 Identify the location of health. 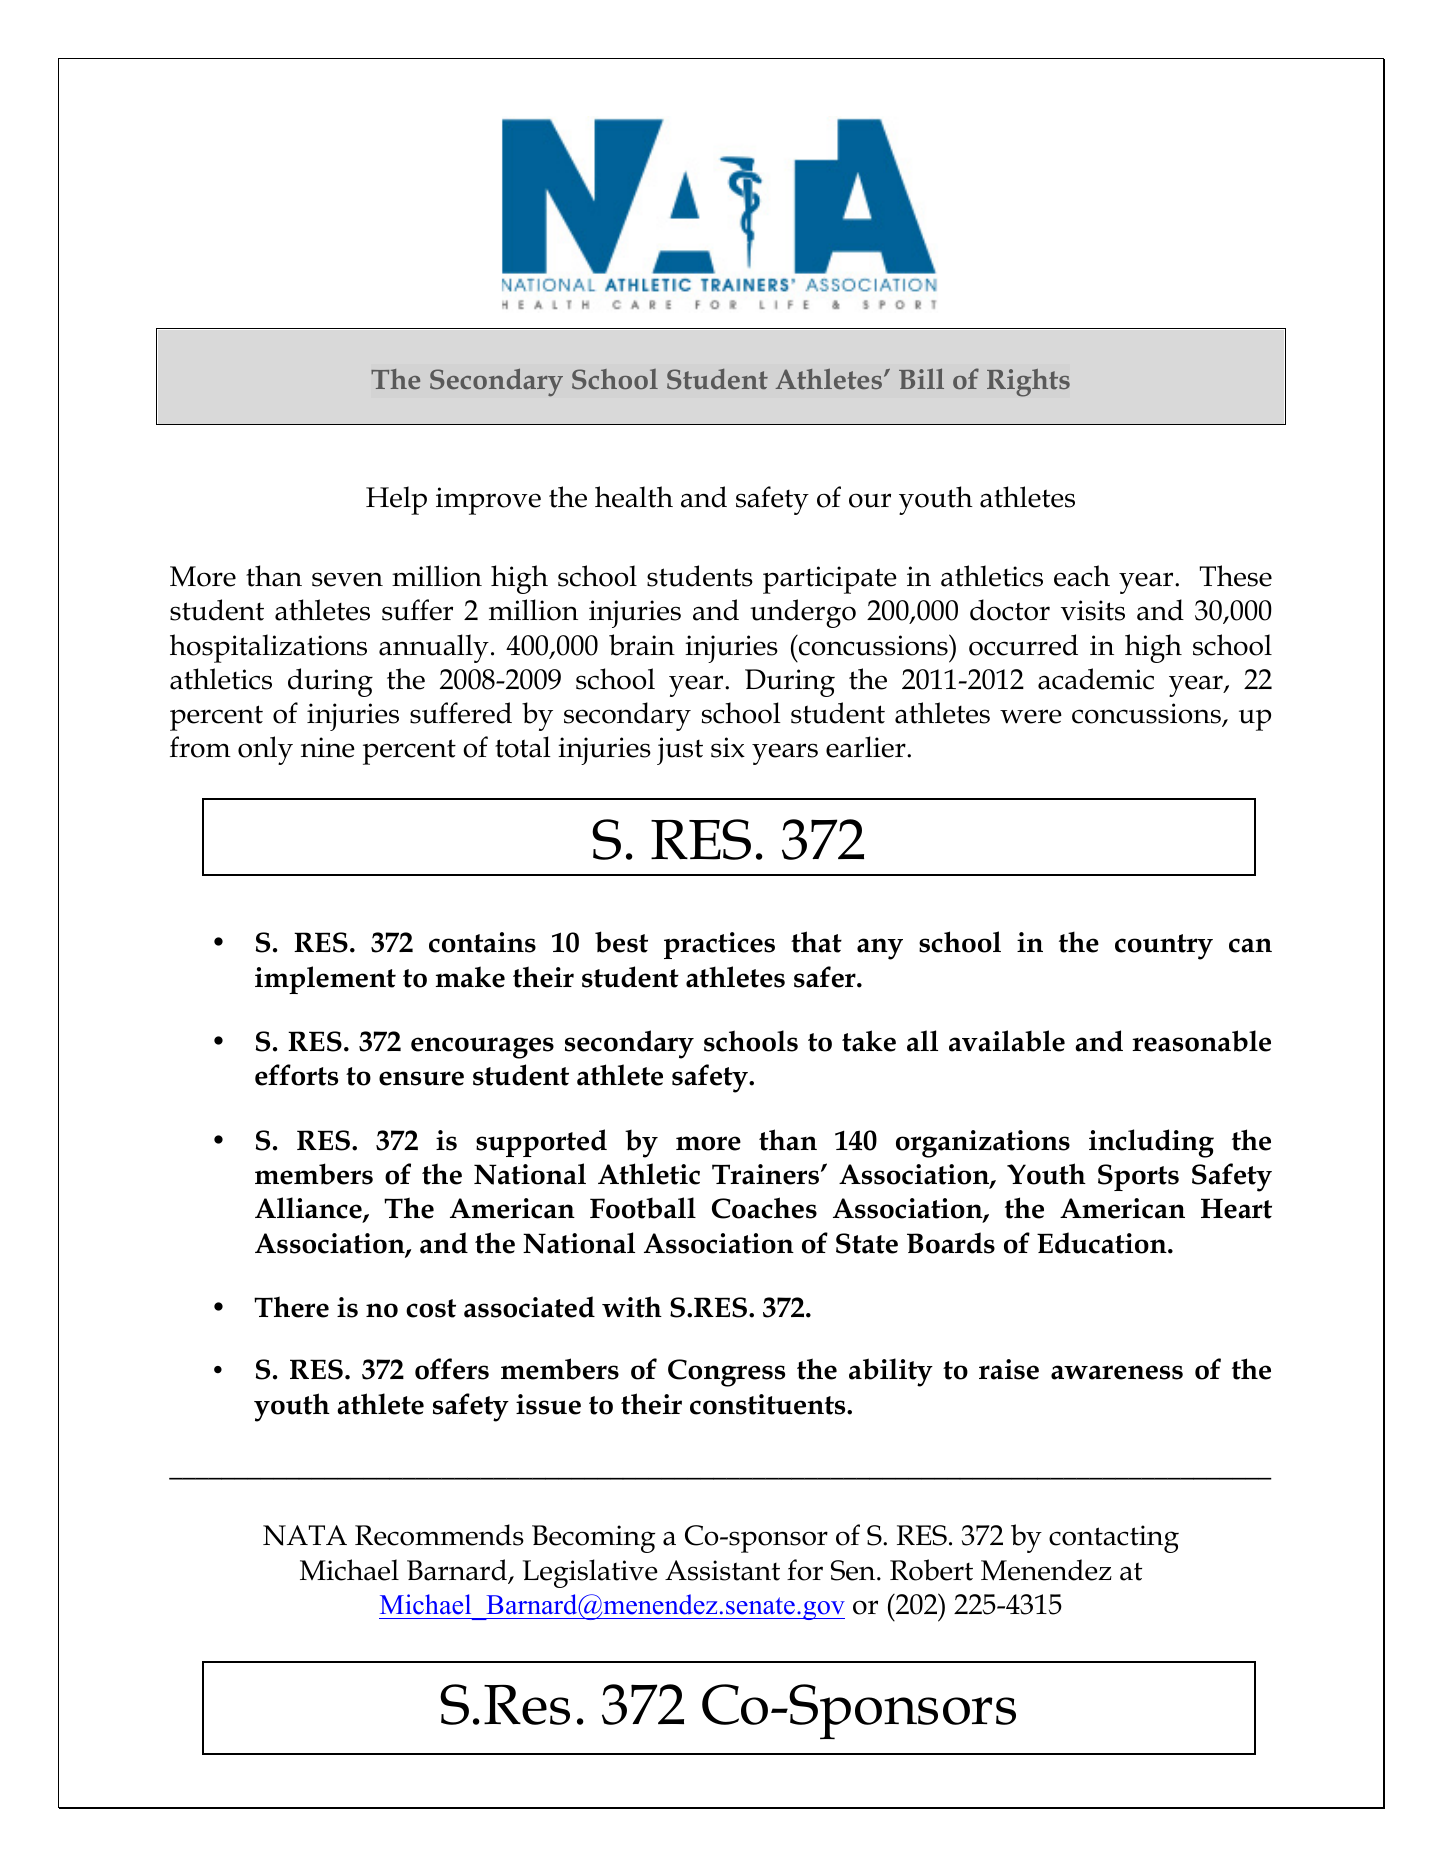
(634, 497).
